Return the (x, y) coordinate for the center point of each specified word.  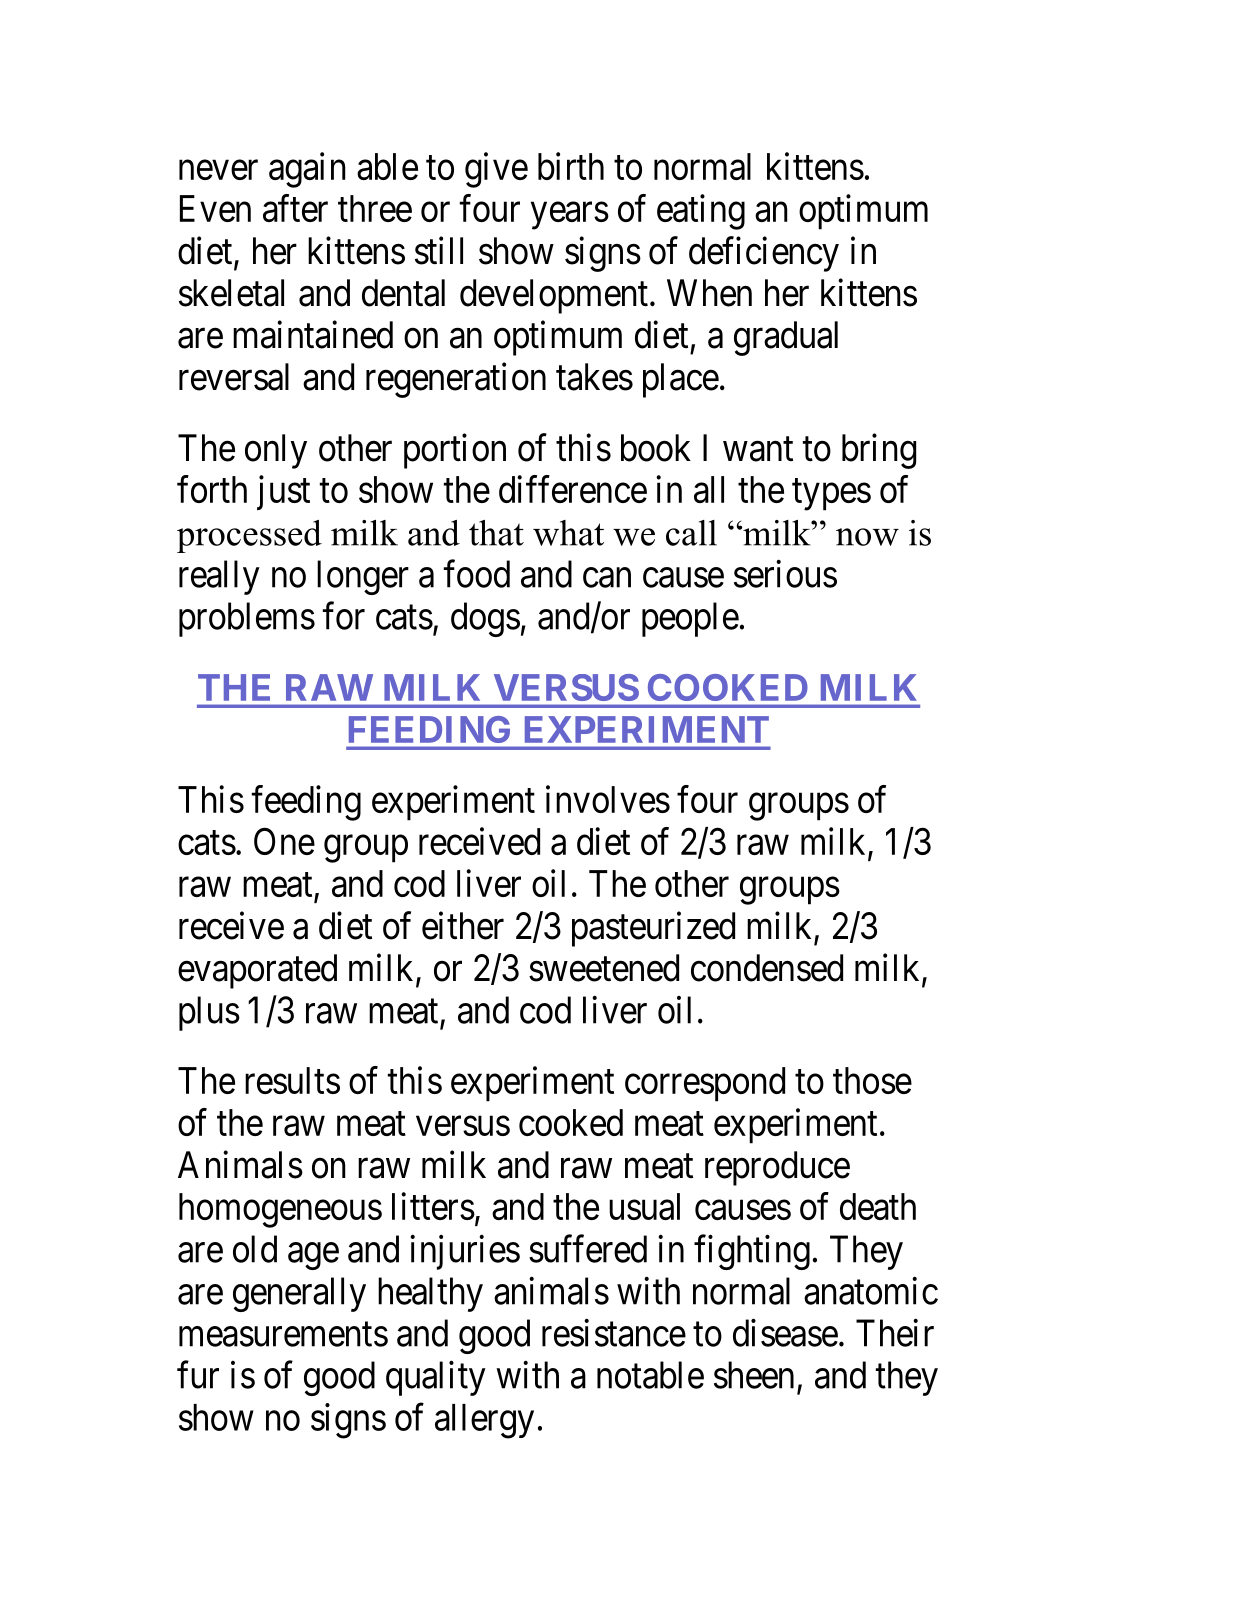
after (295, 208)
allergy (484, 1421)
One (284, 841)
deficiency (764, 254)
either (463, 925)
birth (571, 166)
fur (198, 1375)
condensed (767, 968)
